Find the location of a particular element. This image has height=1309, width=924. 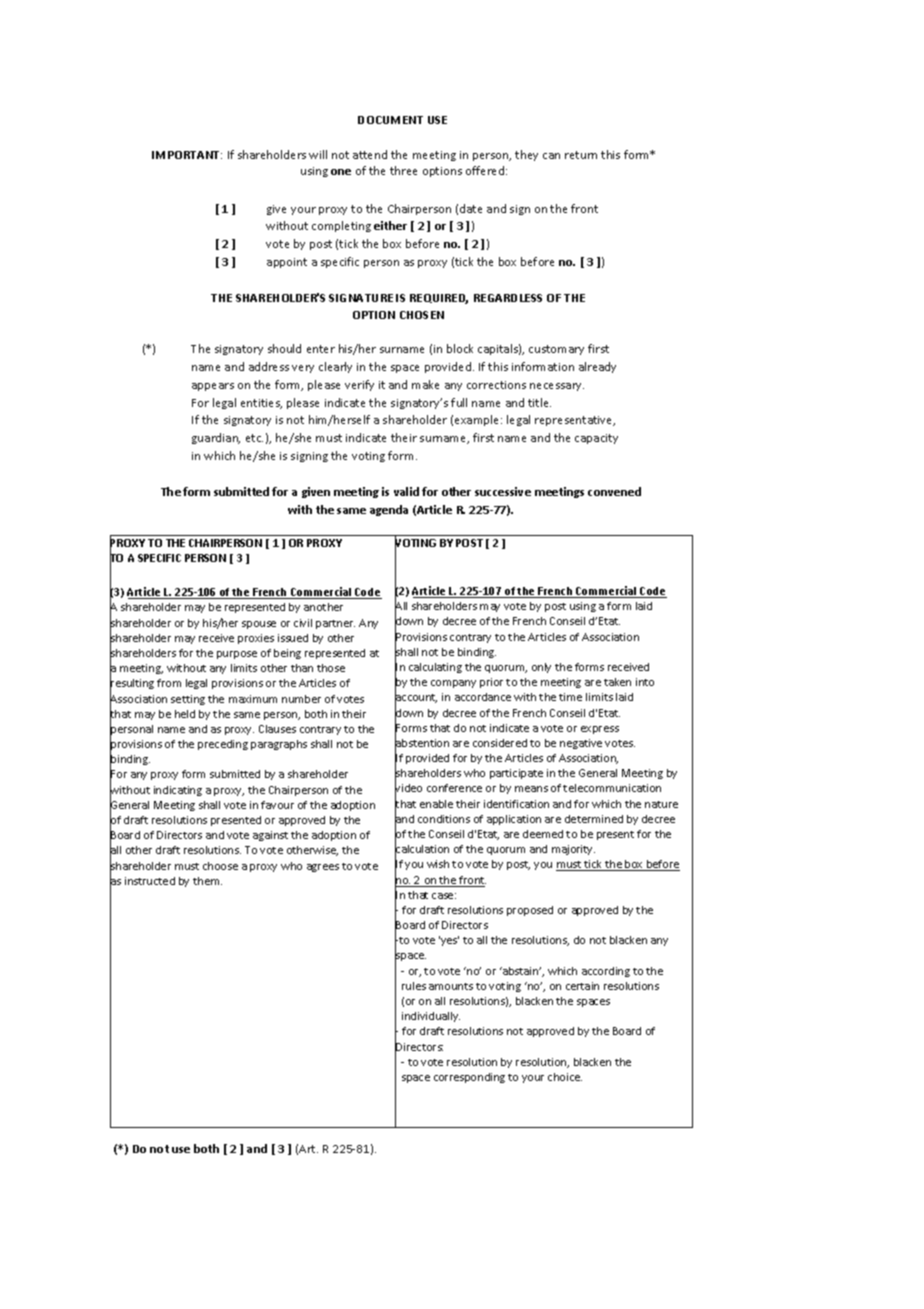

them is located at coordinates (207, 881).
